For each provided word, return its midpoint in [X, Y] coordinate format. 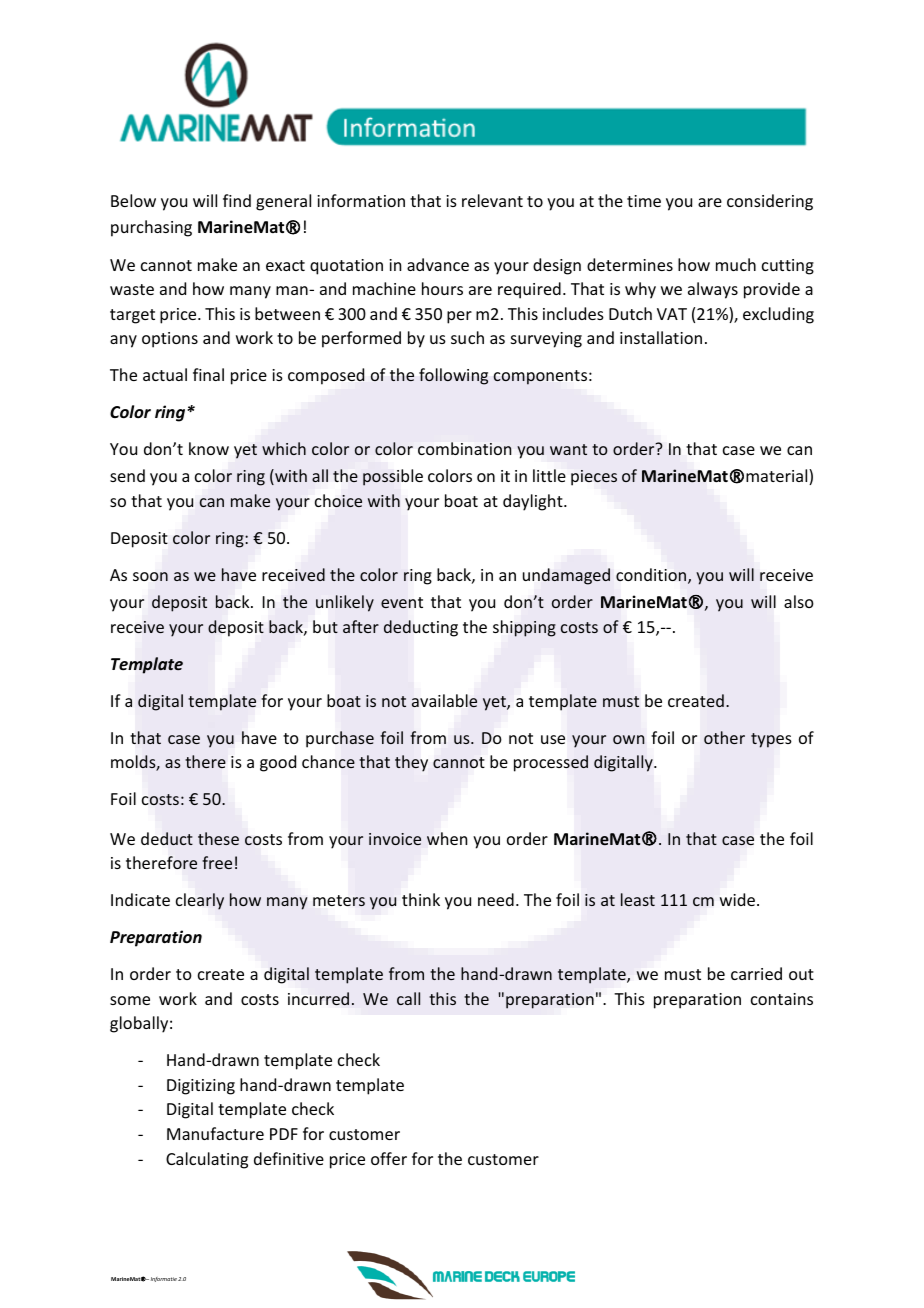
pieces [594, 477]
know [209, 448]
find [237, 200]
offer [389, 1158]
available [444, 701]
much [736, 264]
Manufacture [215, 1133]
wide [738, 899]
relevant [492, 200]
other [724, 737]
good [278, 763]
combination [464, 448]
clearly [200, 901]
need [496, 899]
